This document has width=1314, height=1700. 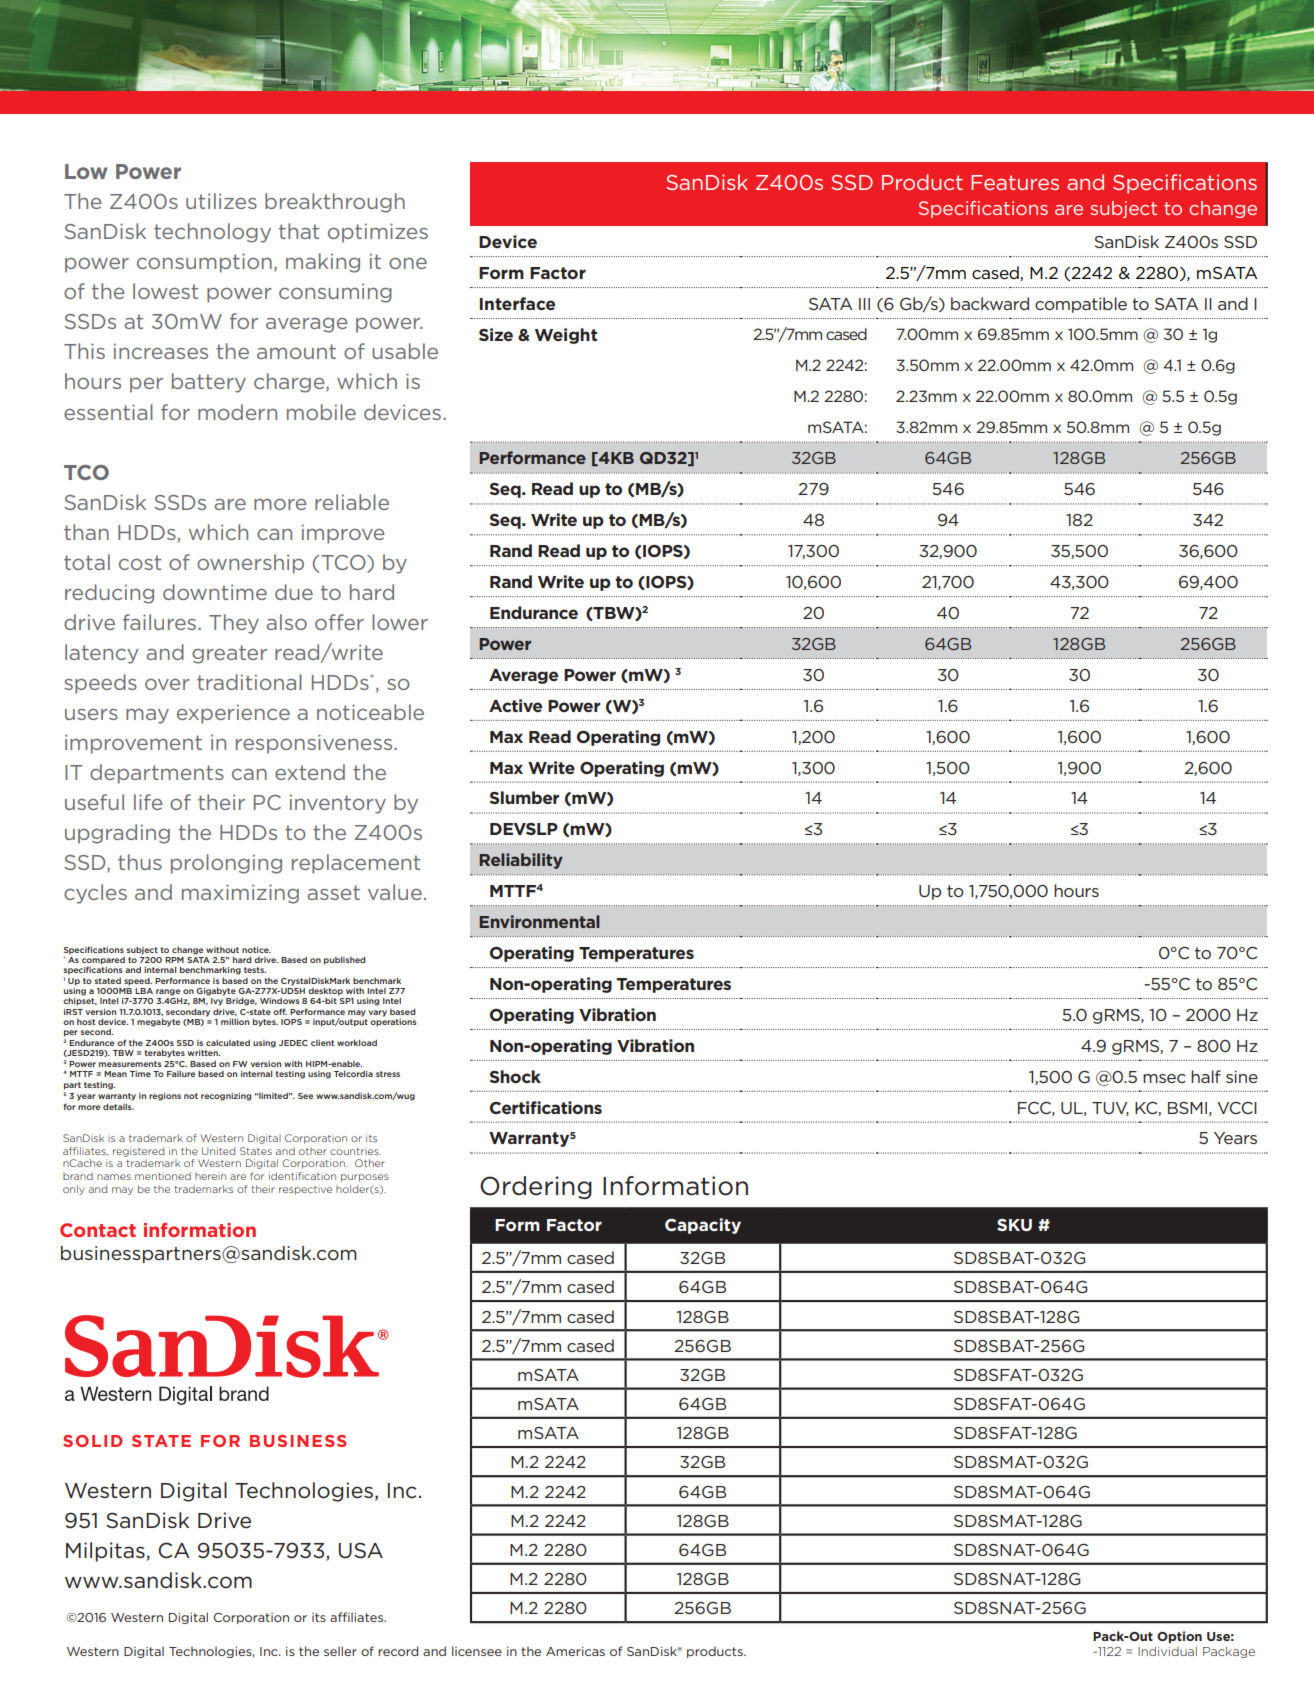 What do you see at coordinates (1164, 1078) in the document?
I see `msec` at bounding box center [1164, 1078].
